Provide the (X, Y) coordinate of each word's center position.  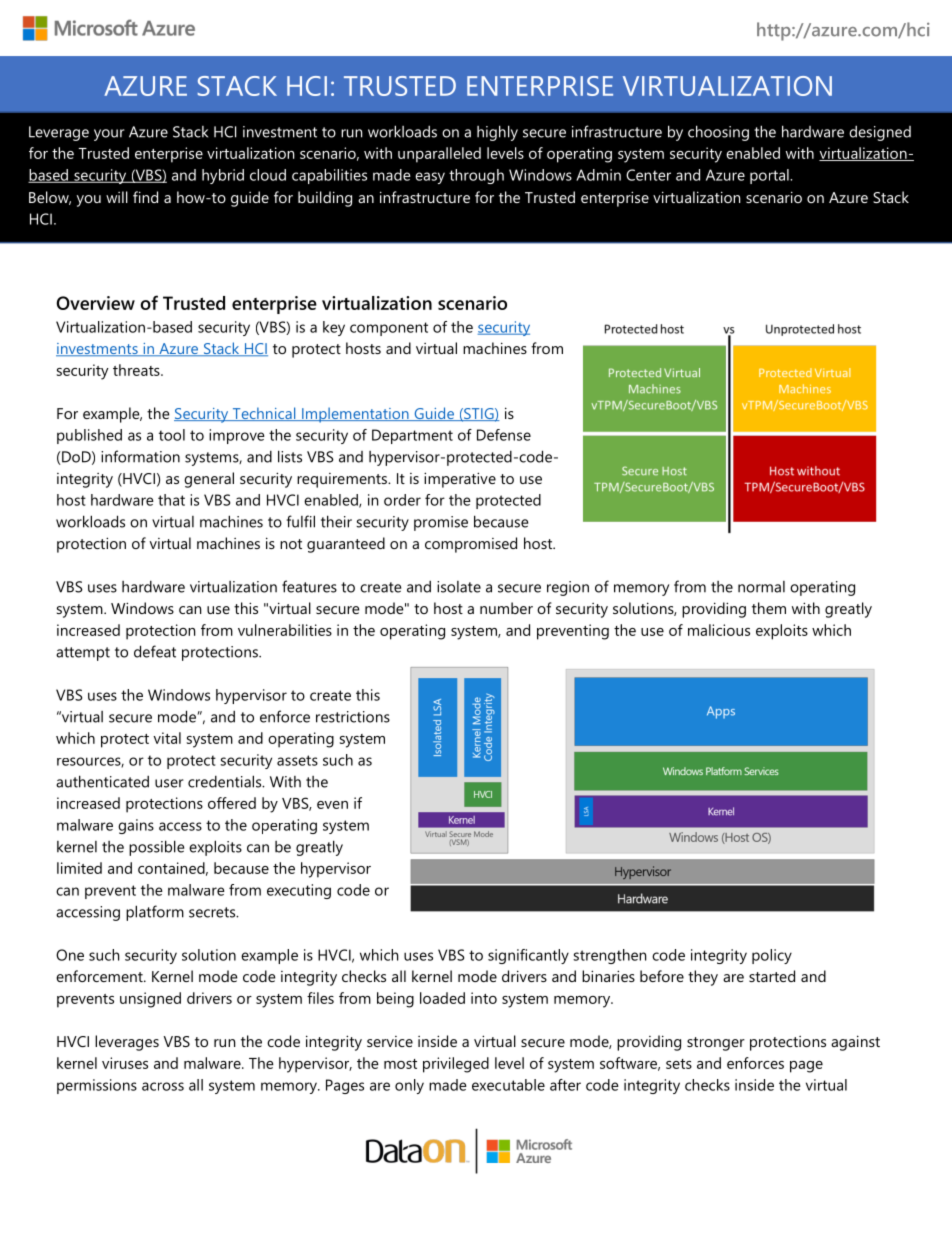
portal (770, 176)
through (476, 176)
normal (761, 587)
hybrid (223, 176)
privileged (456, 1065)
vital (167, 738)
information (140, 456)
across (163, 1086)
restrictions (353, 717)
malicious (719, 630)
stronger (716, 1044)
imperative (460, 480)
